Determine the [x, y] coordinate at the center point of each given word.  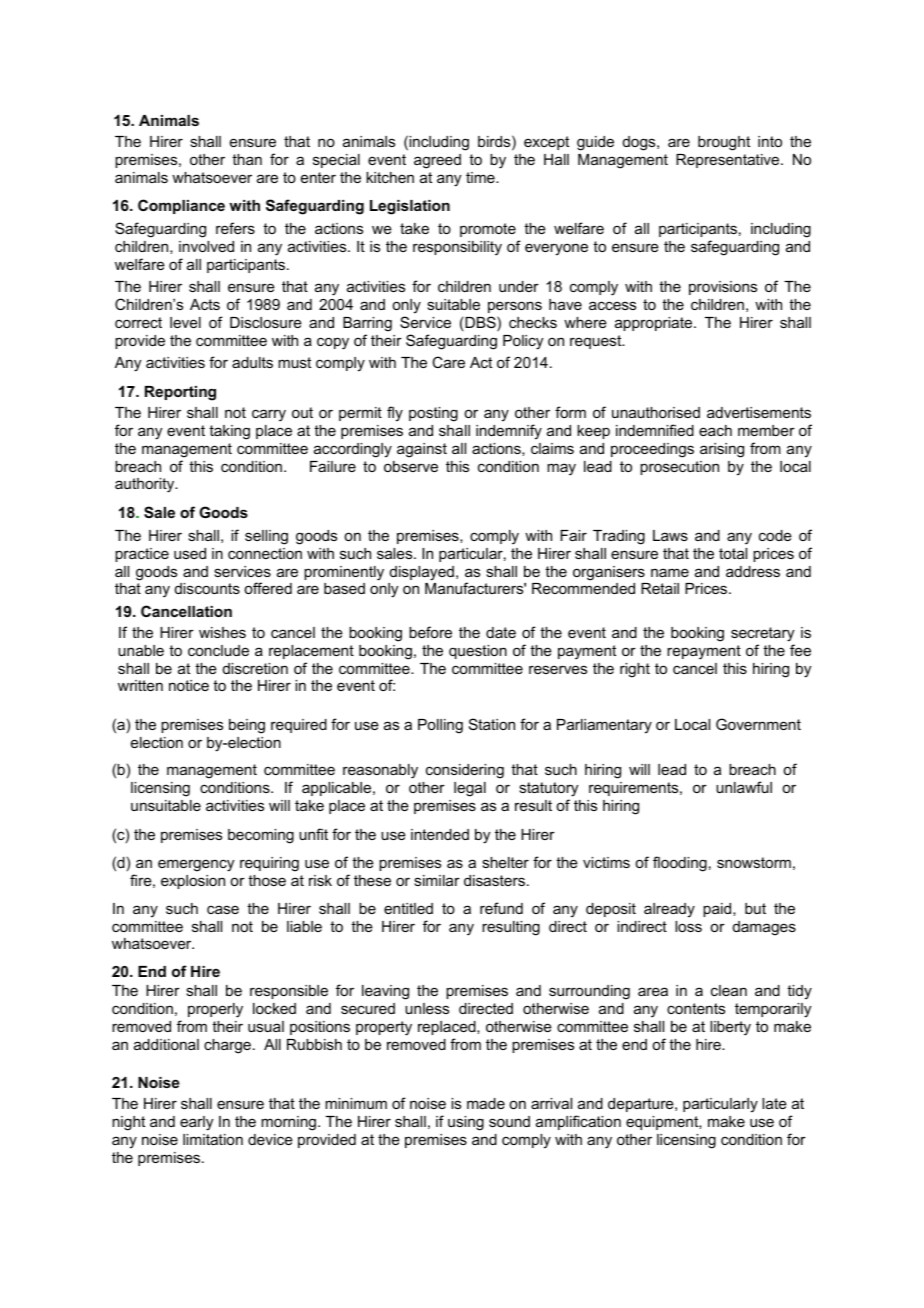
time [481, 177]
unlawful [744, 787]
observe [411, 466]
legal [470, 789]
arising [722, 450]
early [196, 1123]
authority [146, 485]
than [247, 159]
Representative [729, 161]
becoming [261, 836]
